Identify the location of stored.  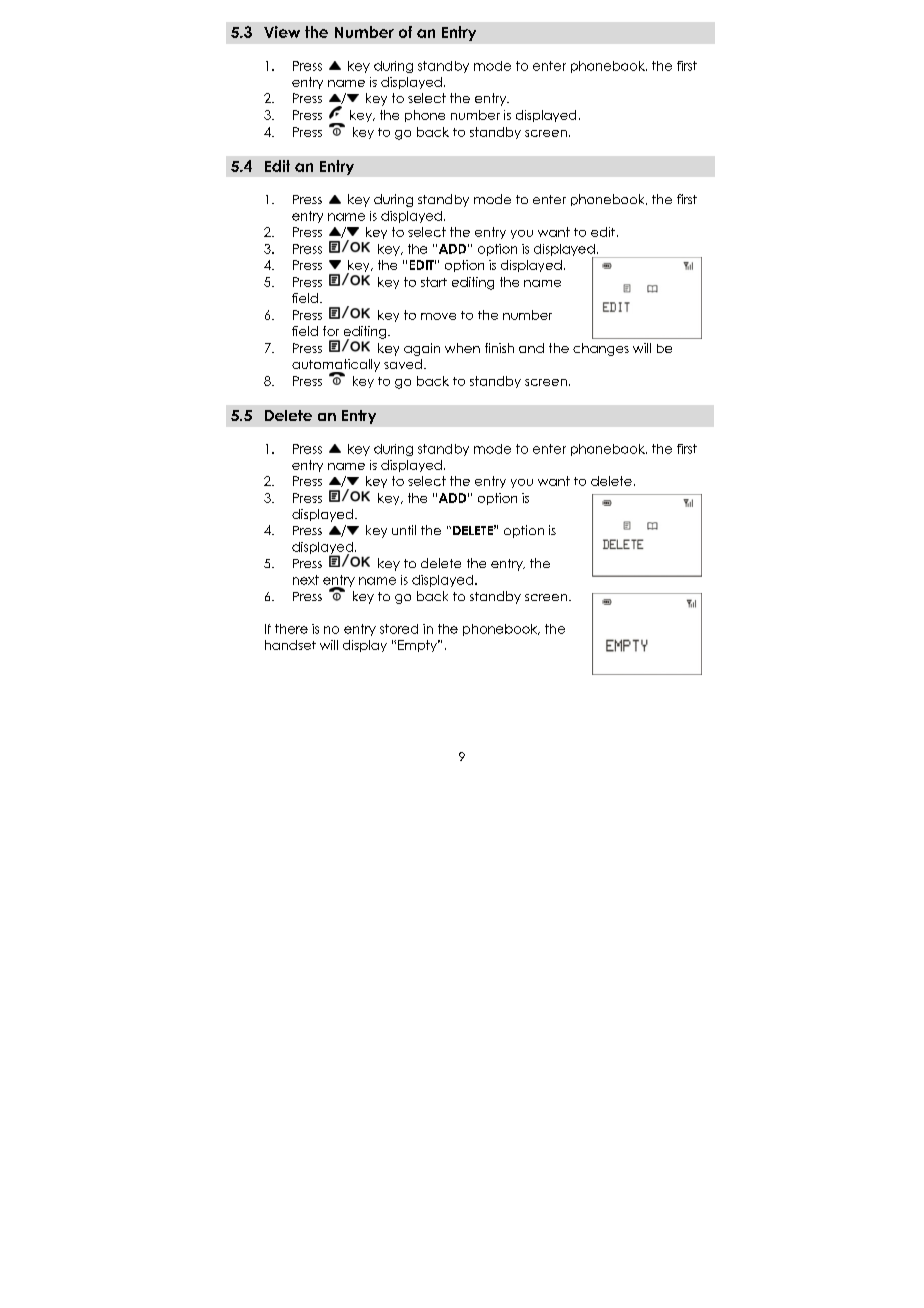
(399, 629).
